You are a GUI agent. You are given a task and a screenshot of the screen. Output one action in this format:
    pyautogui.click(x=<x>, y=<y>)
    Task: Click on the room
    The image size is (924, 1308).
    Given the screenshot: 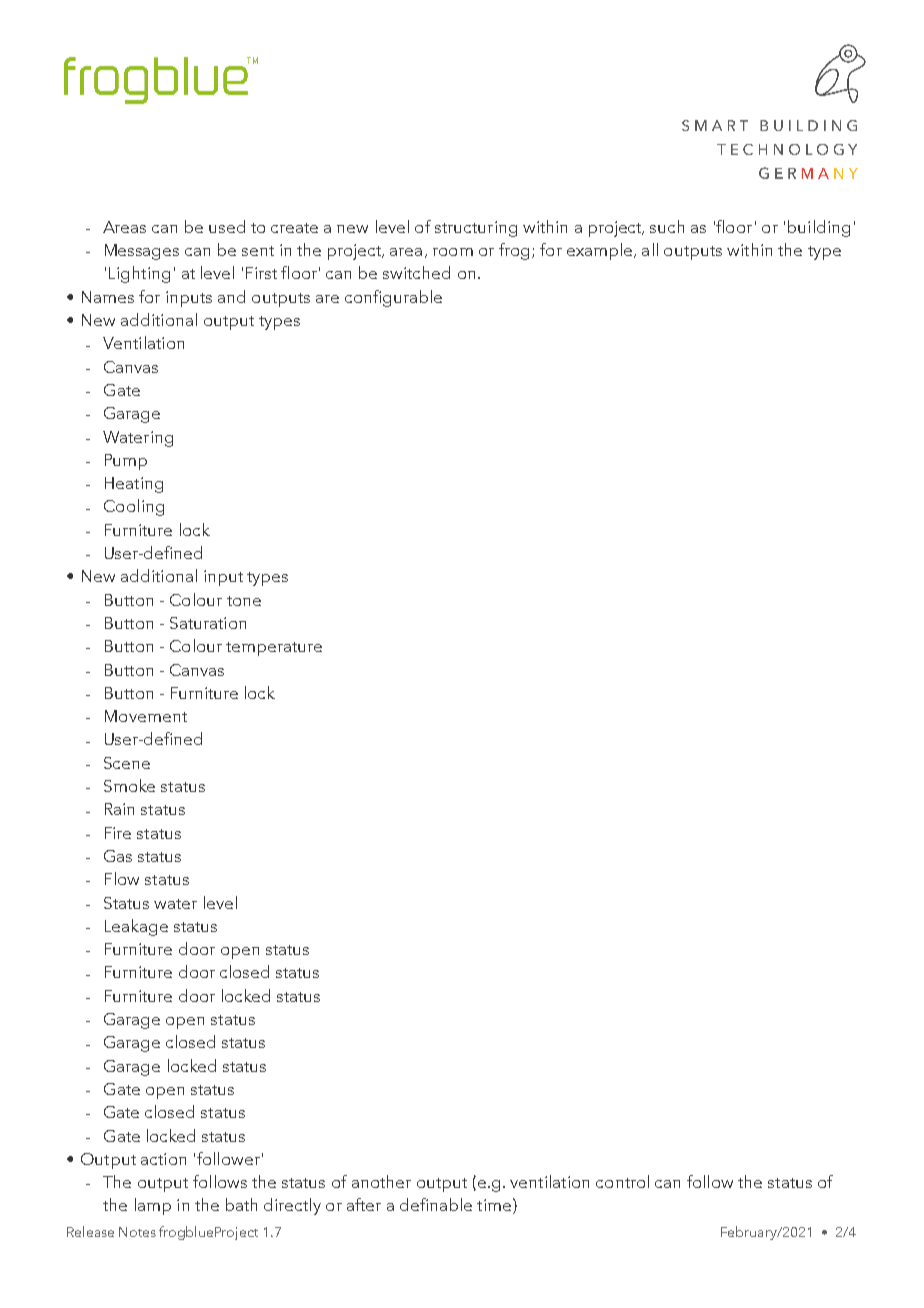 What is the action you would take?
    pyautogui.click(x=453, y=252)
